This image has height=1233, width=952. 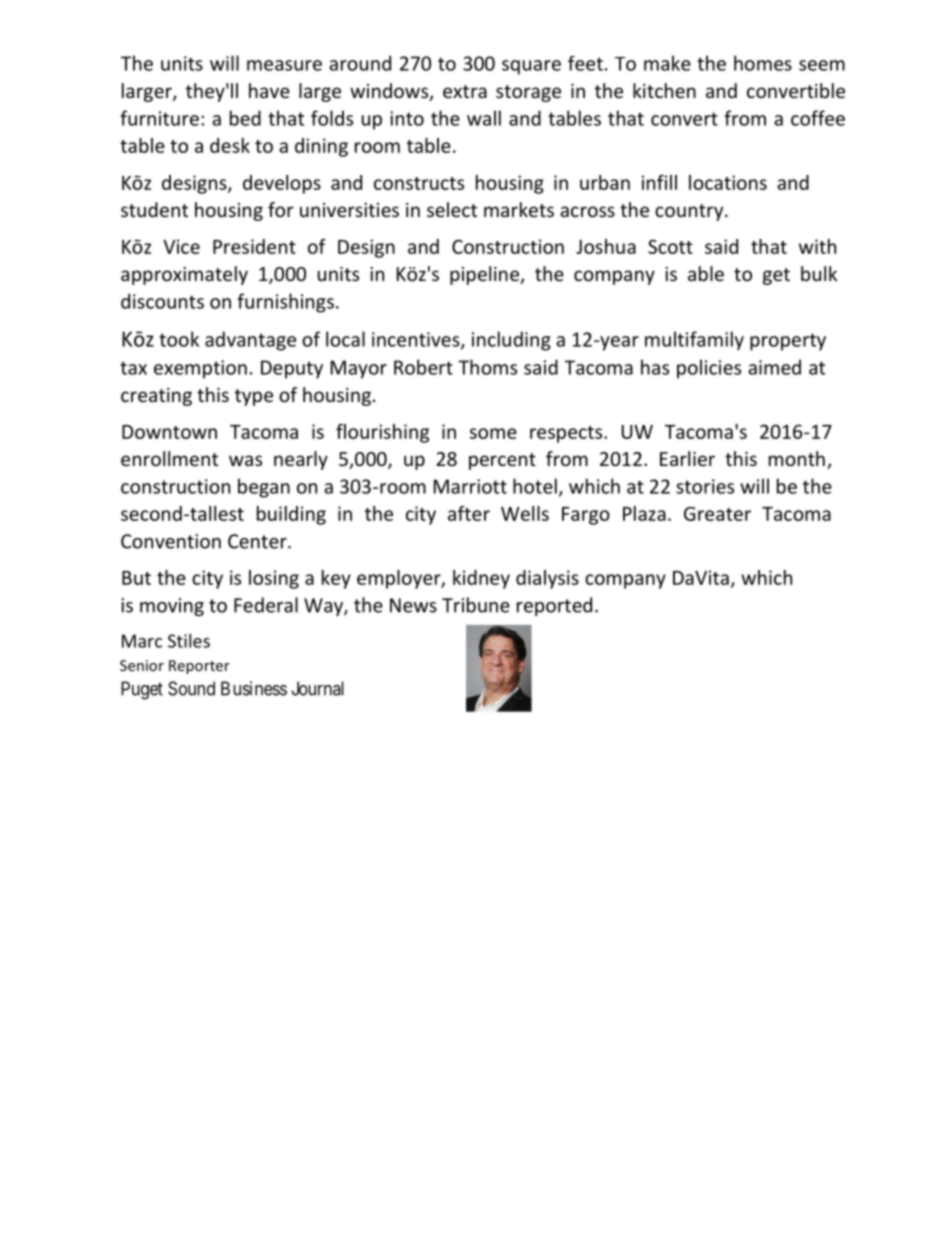 What do you see at coordinates (199, 667) in the image?
I see `Reporter` at bounding box center [199, 667].
